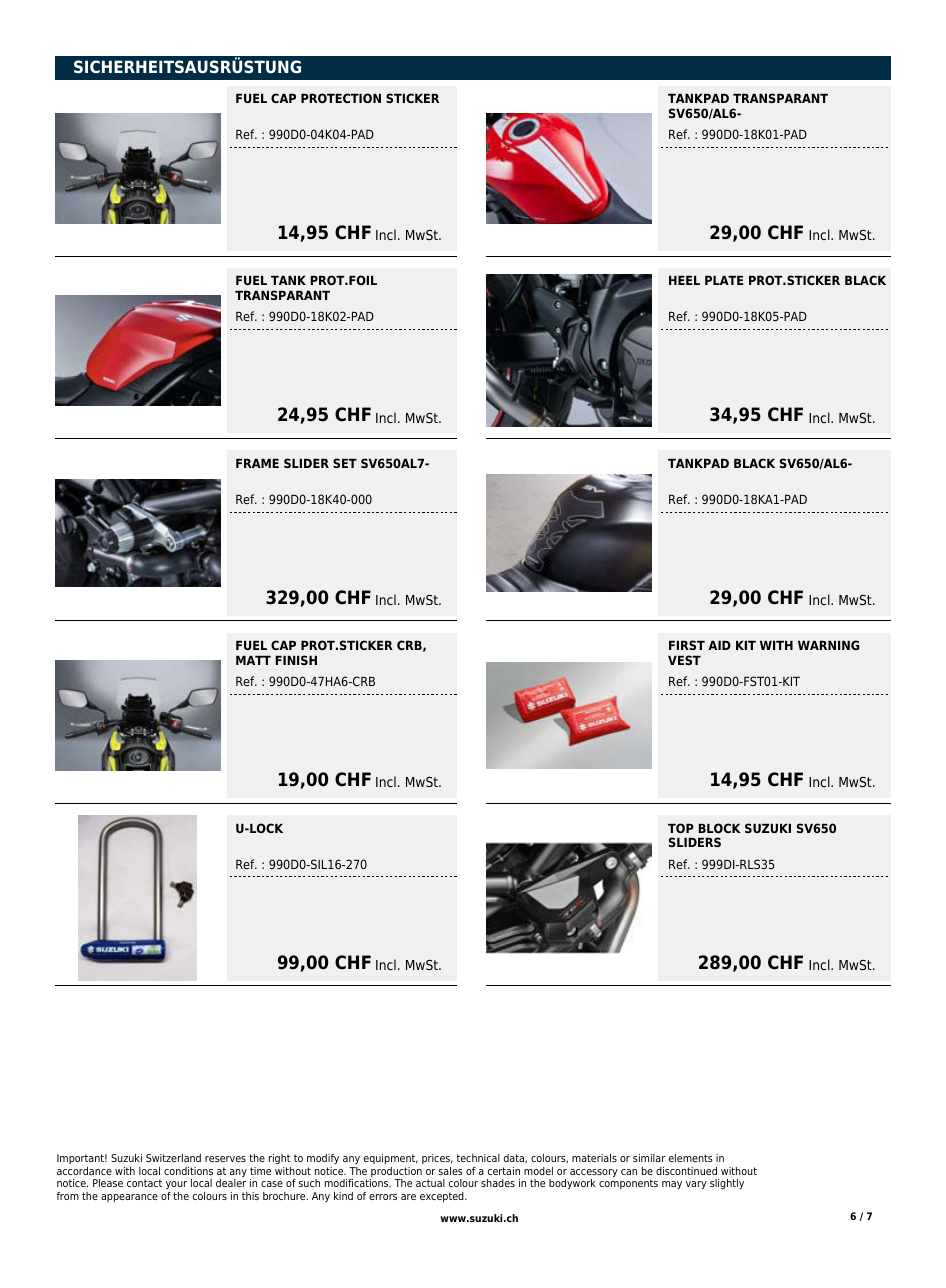 This screenshot has width=946, height=1288. What do you see at coordinates (724, 280) in the screenshot?
I see `PLATE` at bounding box center [724, 280].
